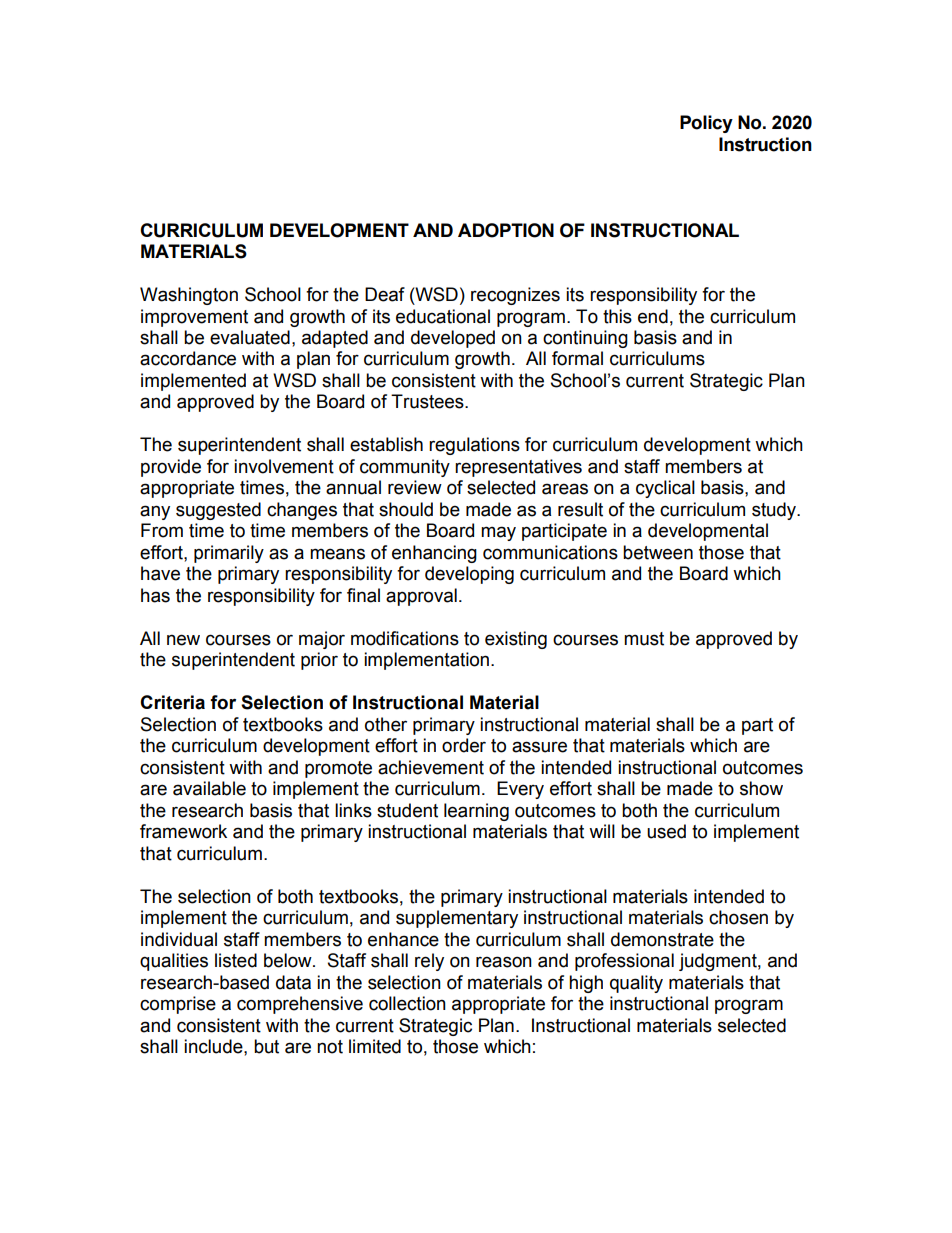  What do you see at coordinates (476, 812) in the document?
I see `learning` at bounding box center [476, 812].
